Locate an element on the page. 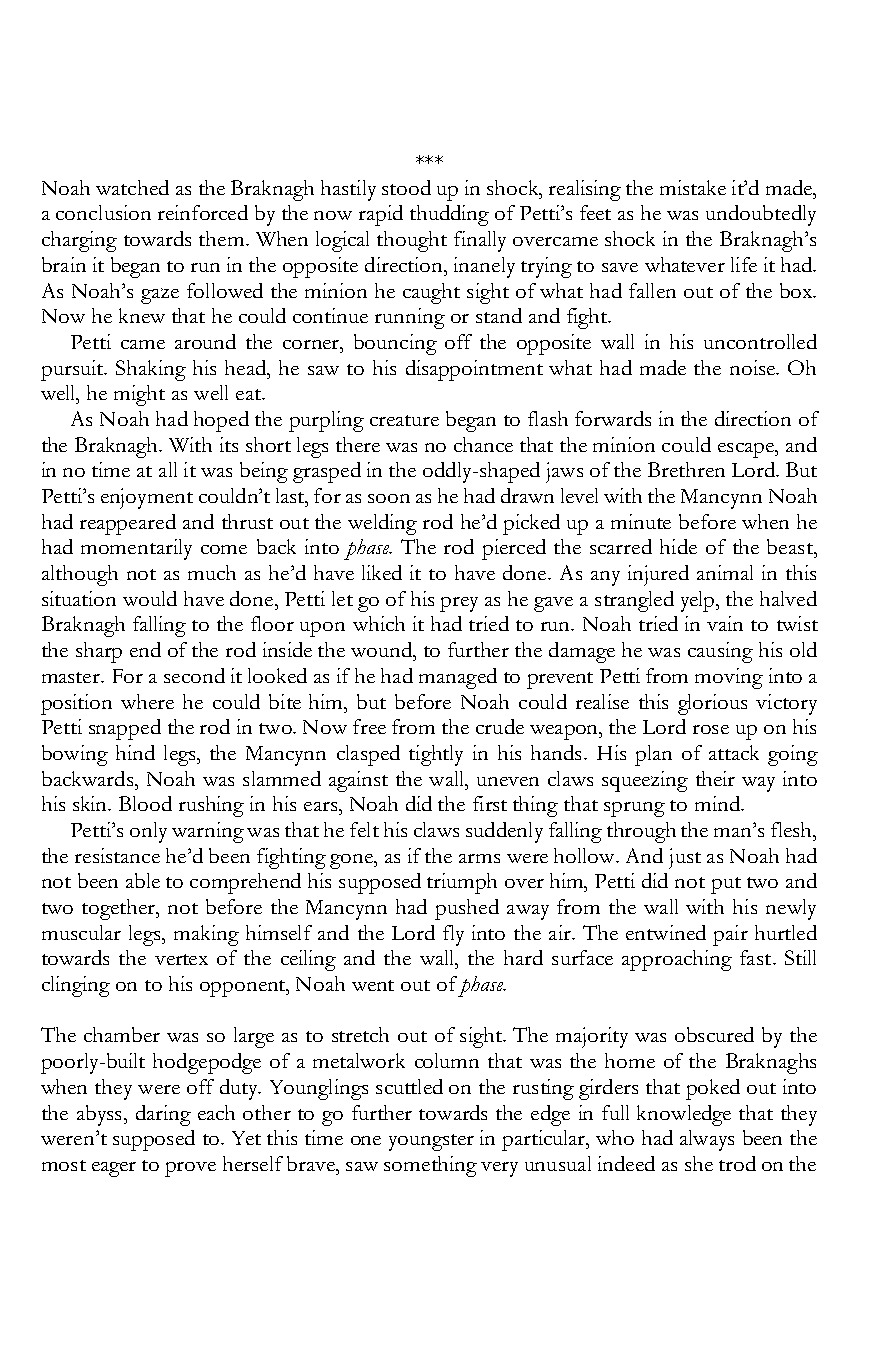 The image size is (896, 1345). creature is located at coordinates (404, 420).
